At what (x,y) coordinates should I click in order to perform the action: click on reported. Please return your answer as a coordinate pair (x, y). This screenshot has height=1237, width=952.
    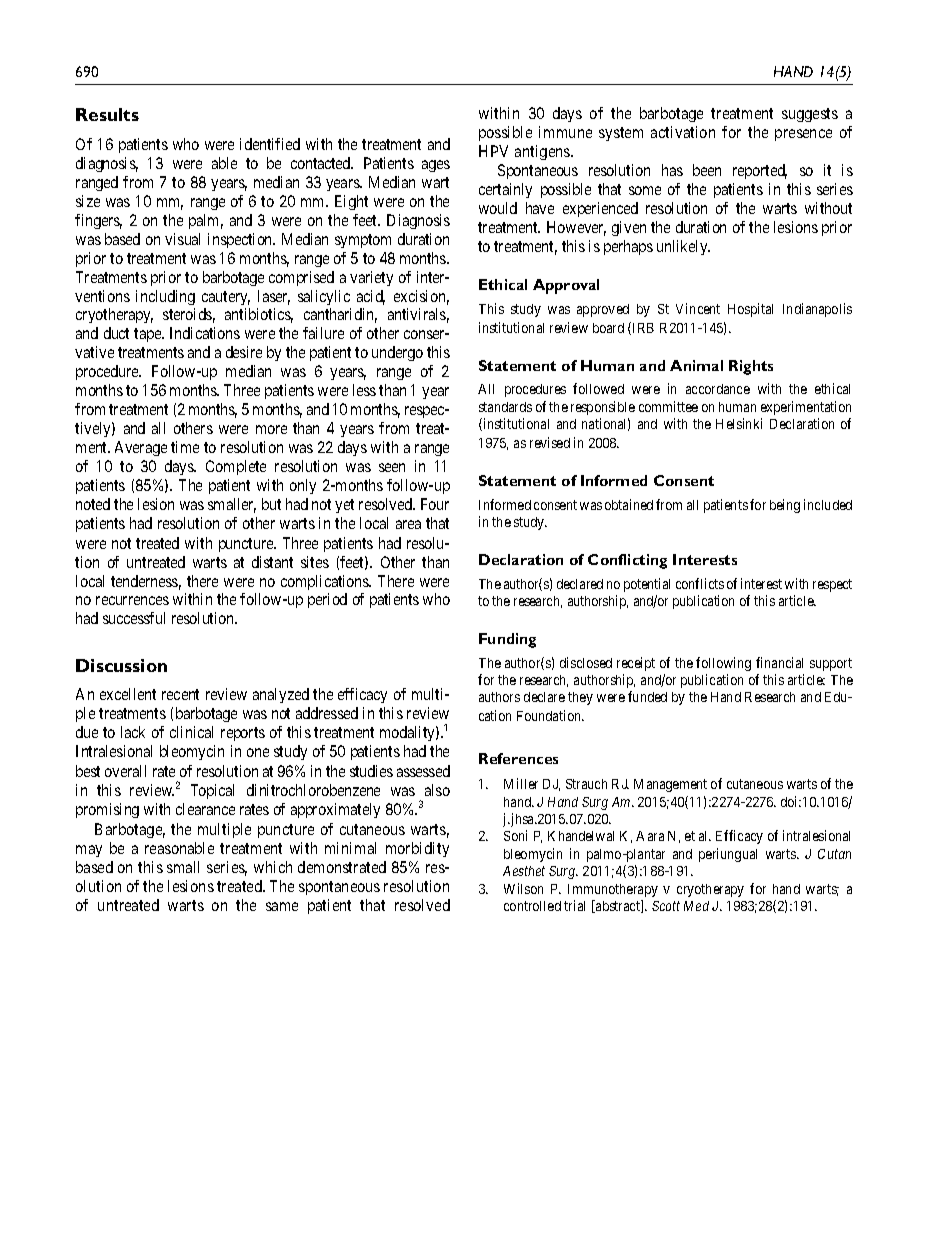
    Looking at the image, I should click on (760, 171).
